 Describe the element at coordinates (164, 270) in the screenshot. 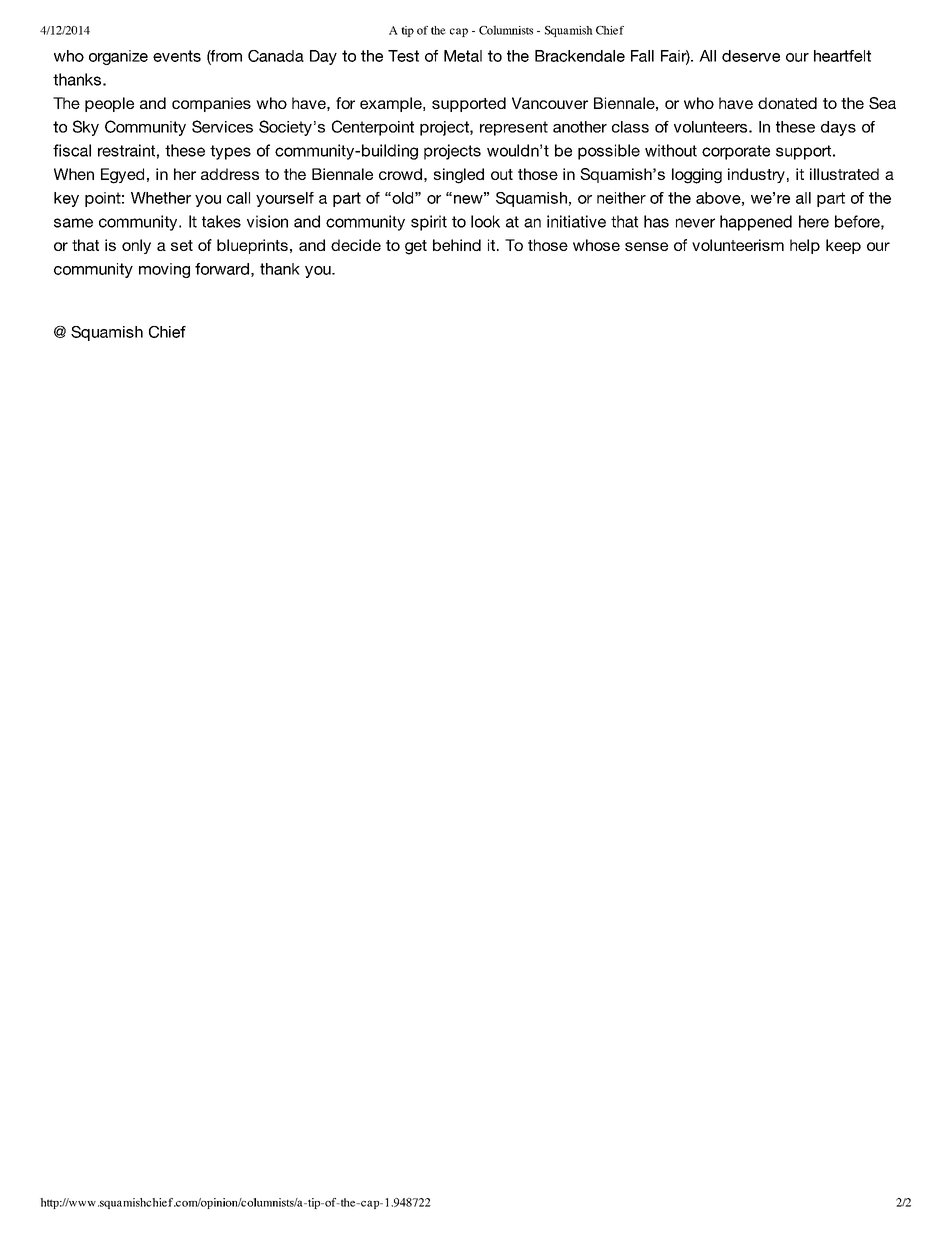

I see `moving` at that location.
